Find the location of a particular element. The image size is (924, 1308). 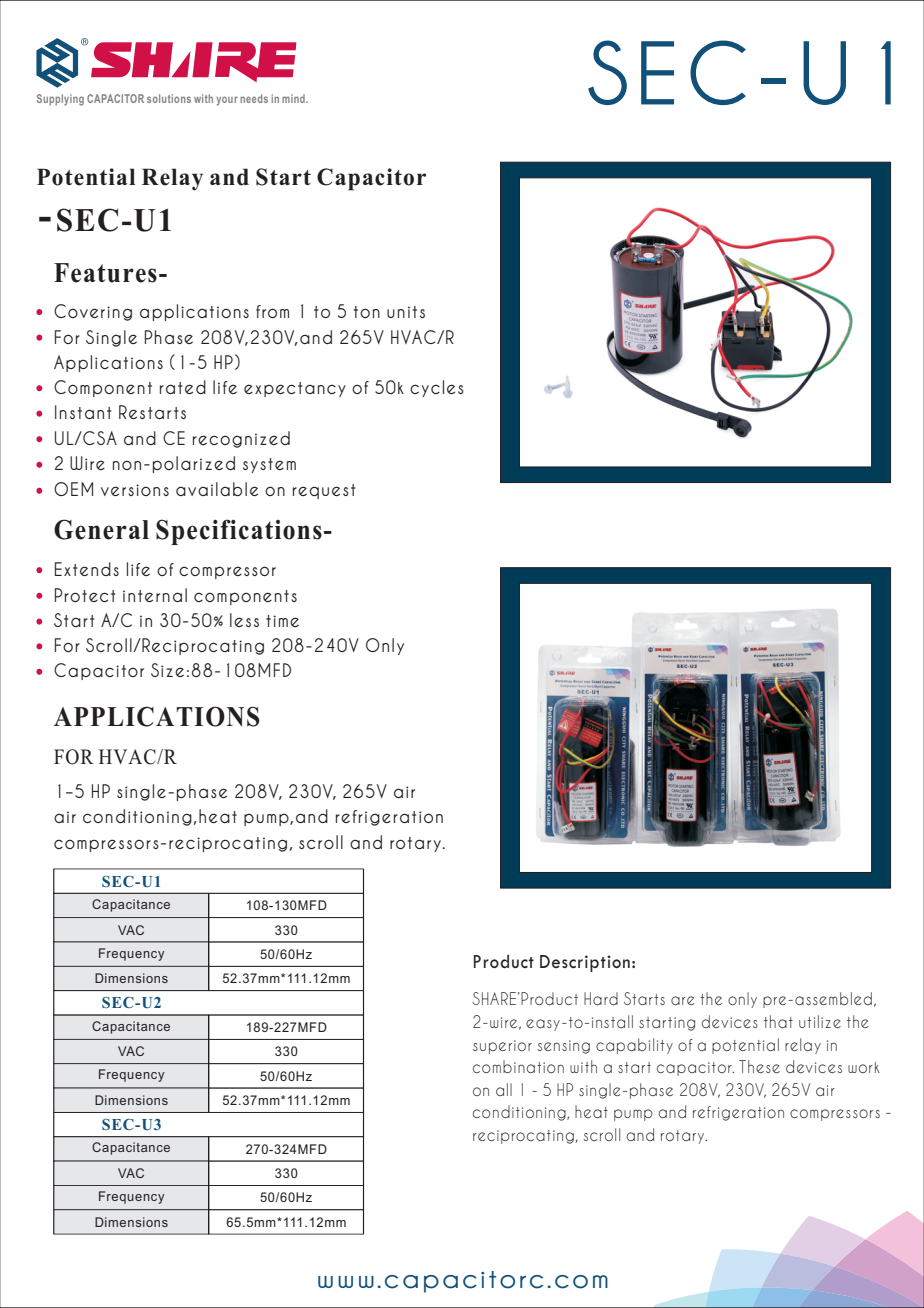

less is located at coordinates (244, 620).
